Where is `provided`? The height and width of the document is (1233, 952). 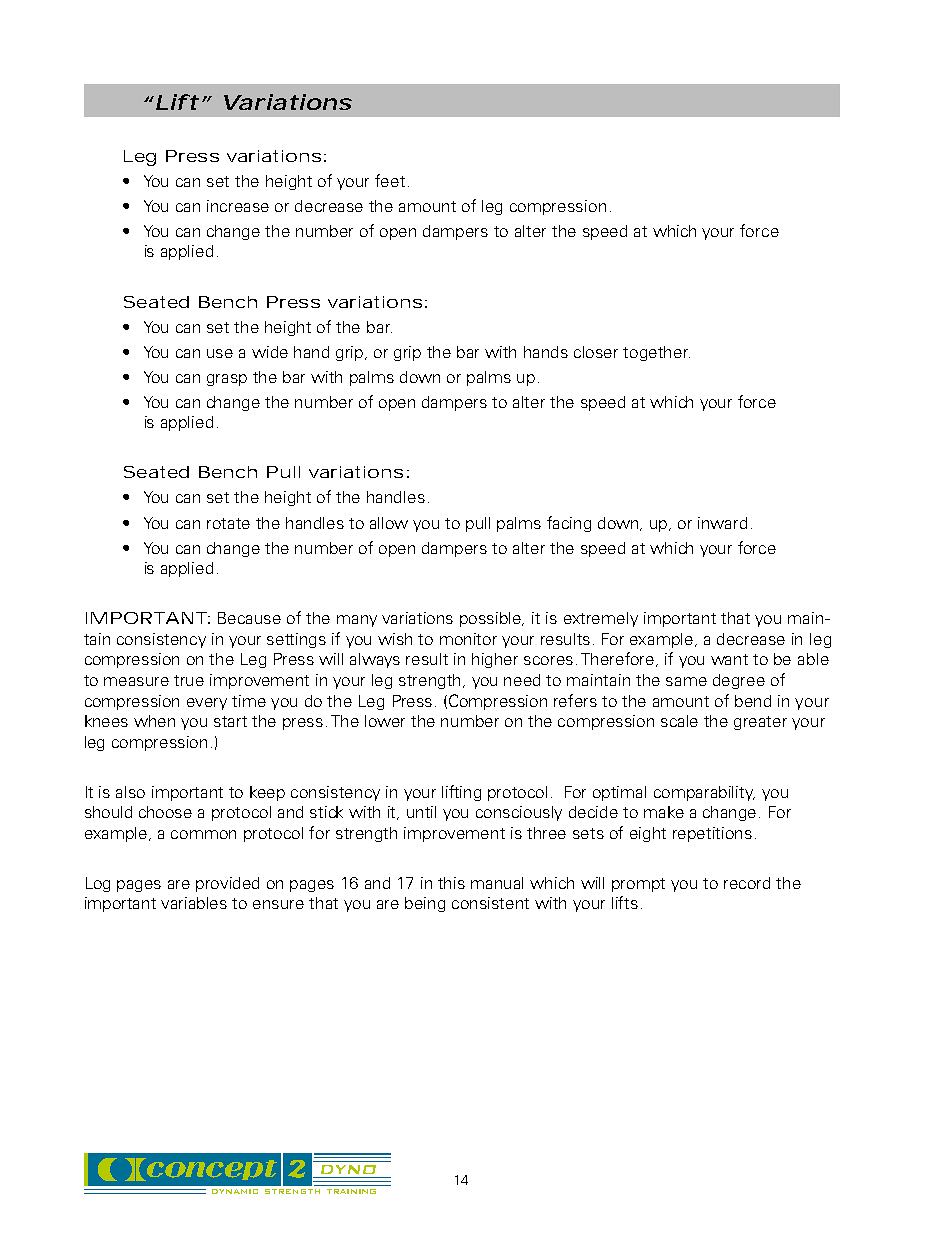 provided is located at coordinates (227, 884).
